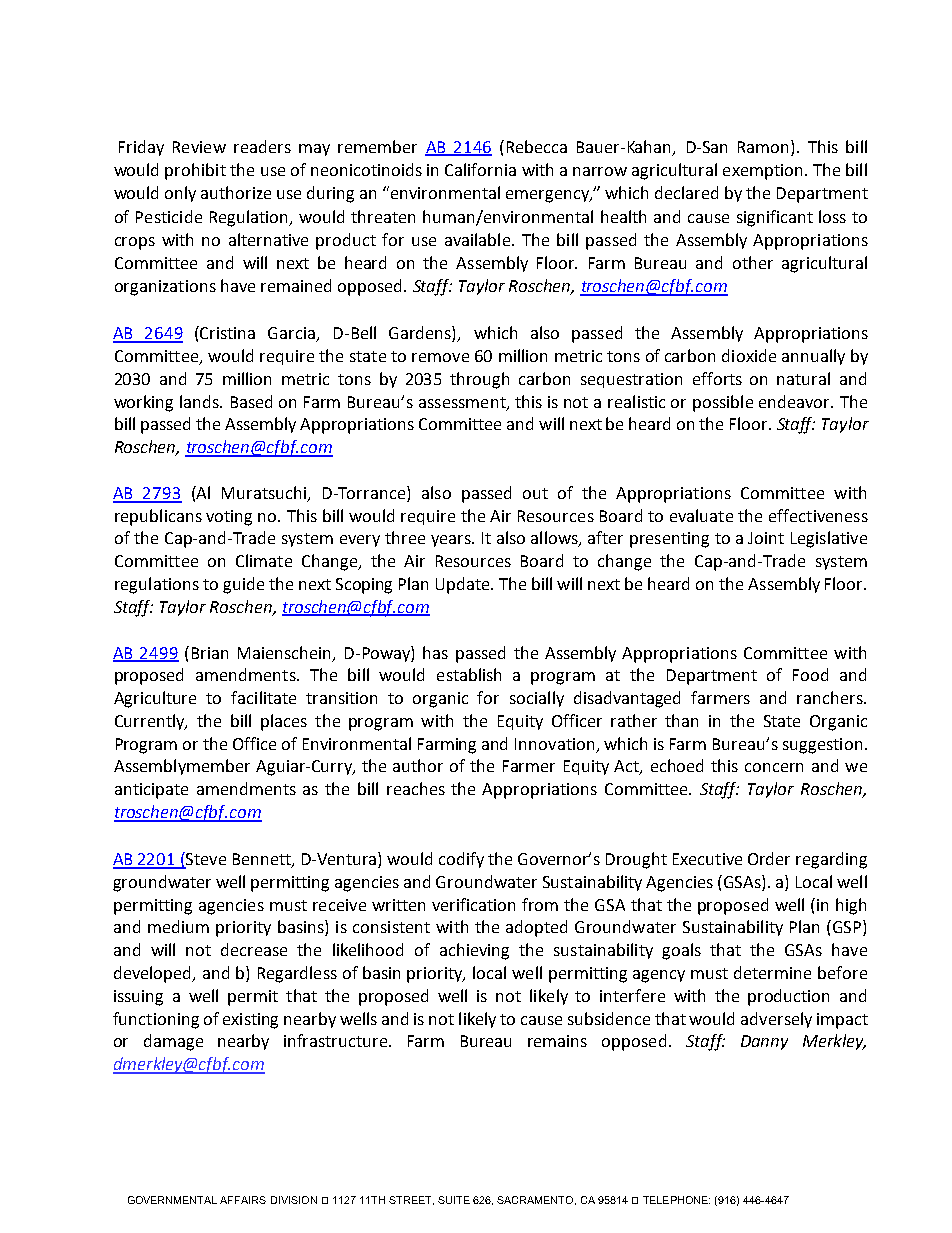 Image resolution: width=952 pixels, height=1233 pixels. I want to click on endeavor, so click(796, 401).
